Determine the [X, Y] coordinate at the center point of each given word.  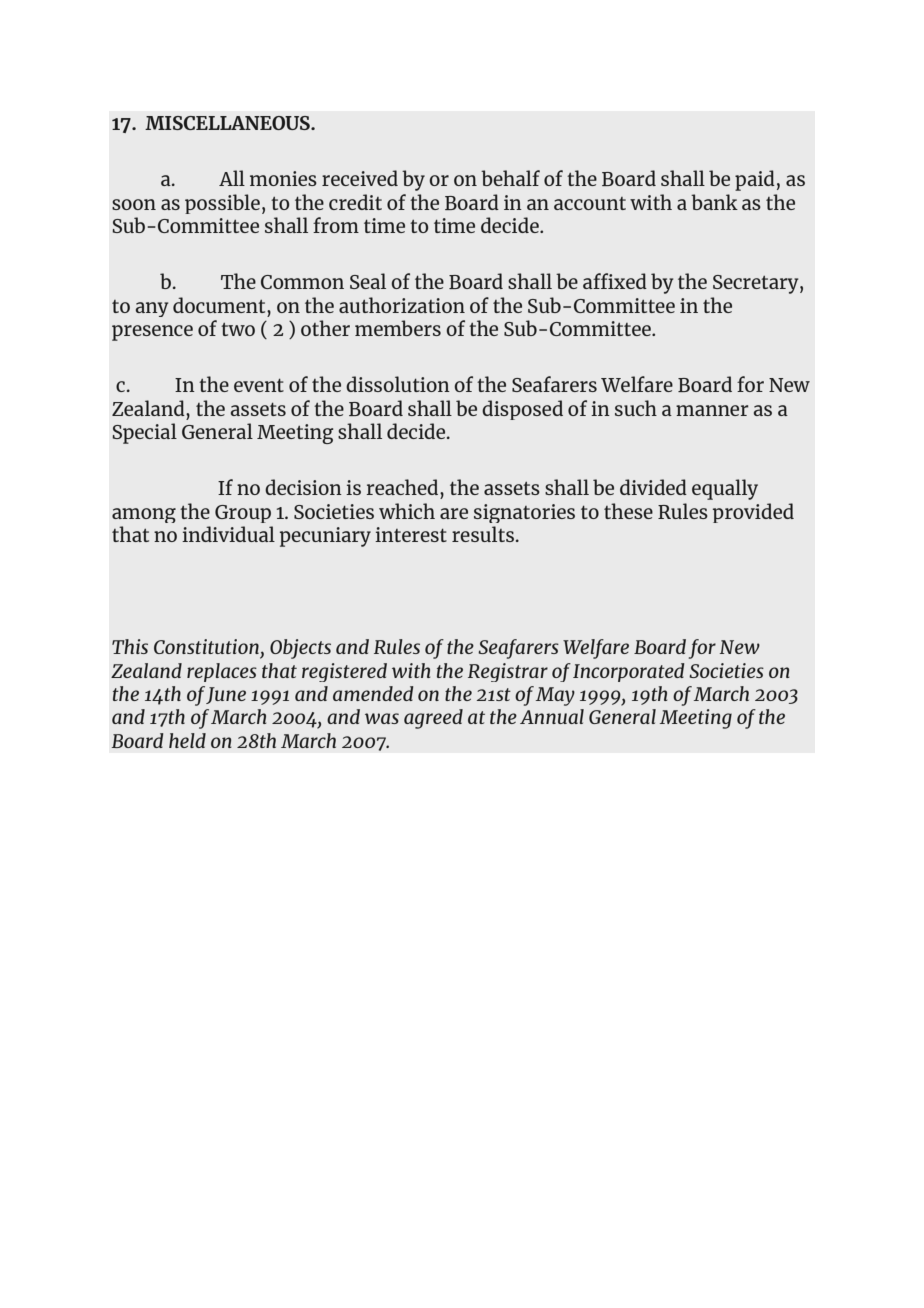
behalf [510, 178]
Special [144, 433]
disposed [522, 410]
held [187, 740]
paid [755, 180]
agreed [433, 719]
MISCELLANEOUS [228, 123]
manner [712, 410]
